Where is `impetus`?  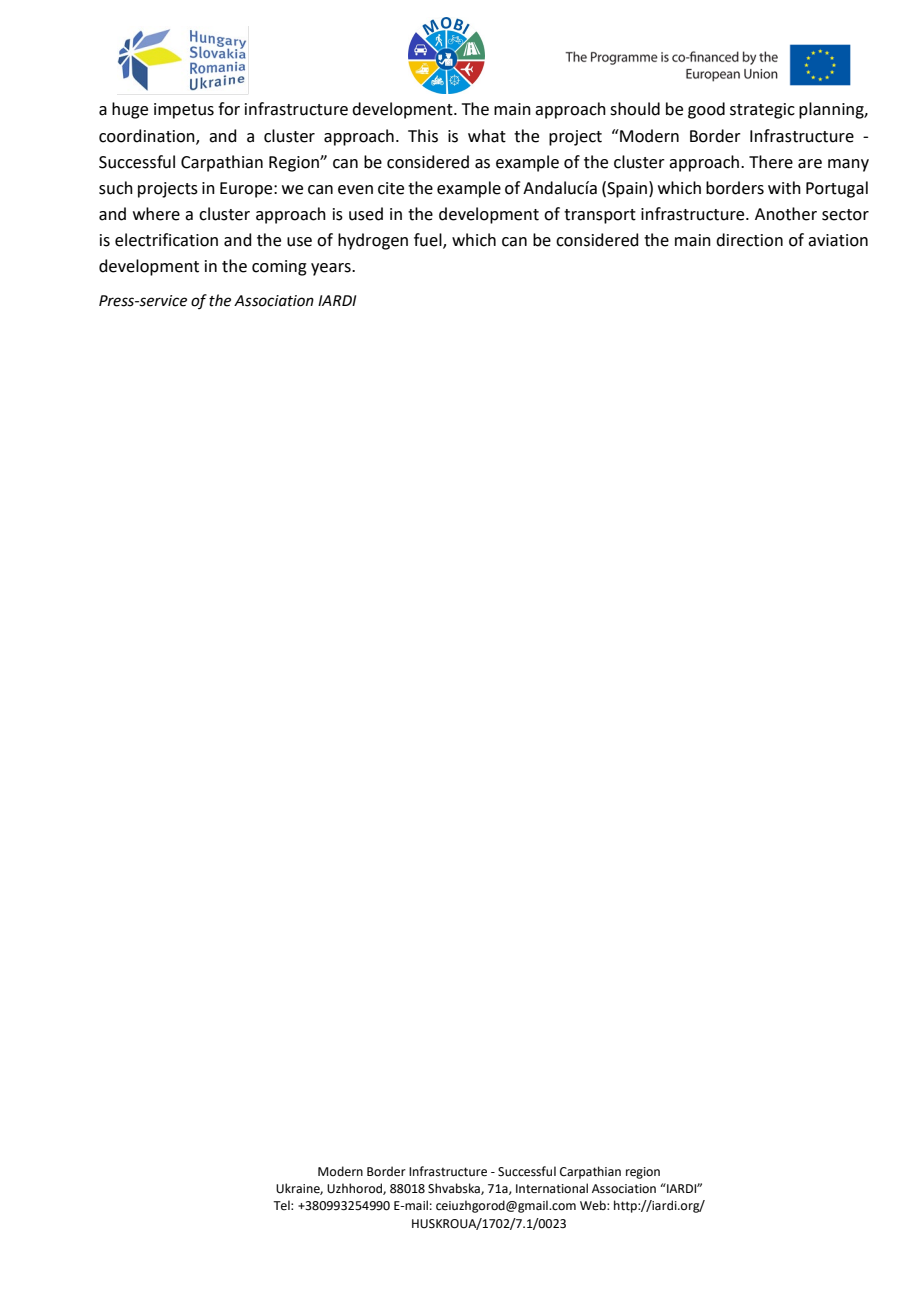 impetus is located at coordinates (184, 111).
